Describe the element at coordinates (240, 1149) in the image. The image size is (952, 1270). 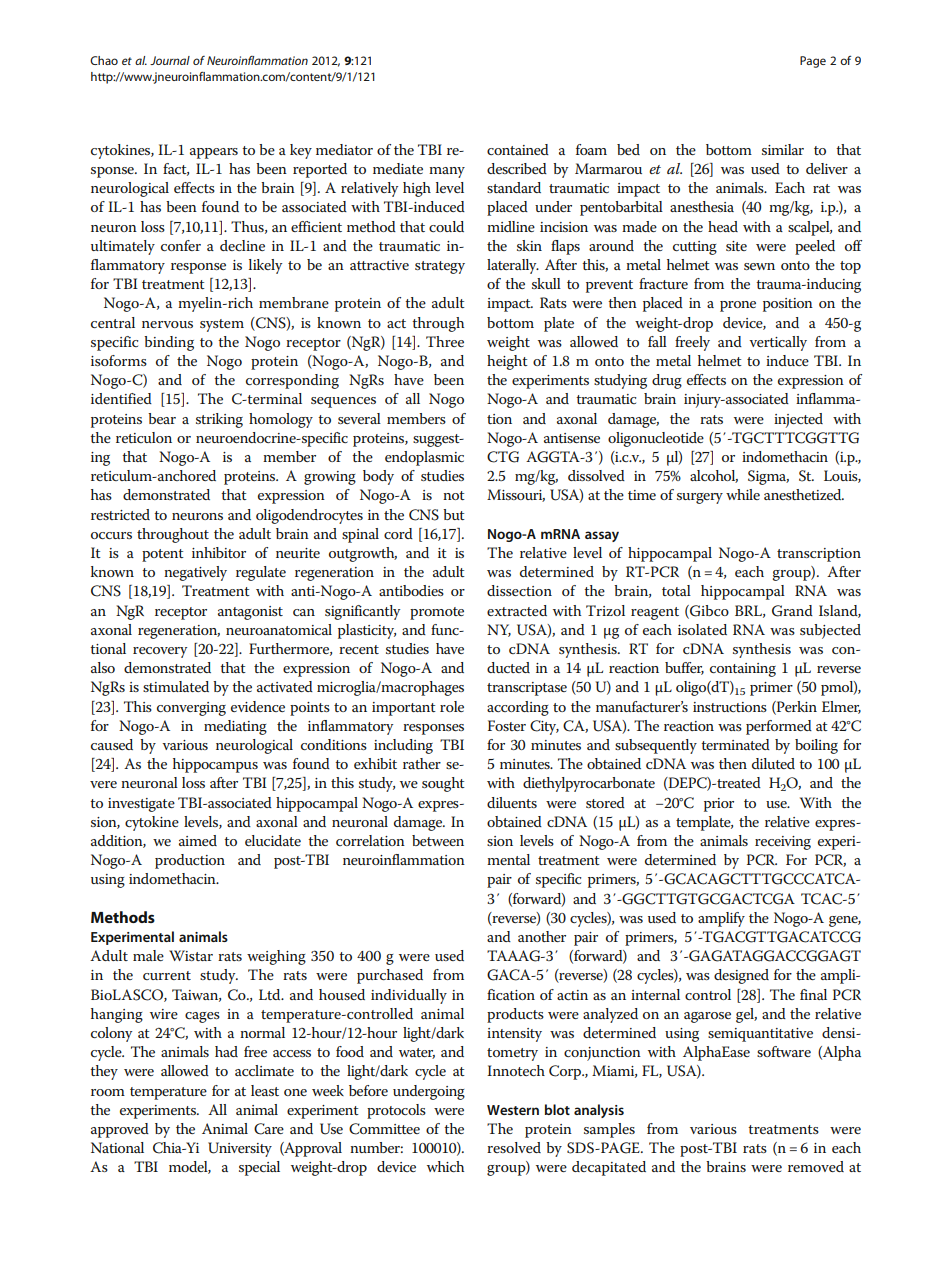
I see `University` at that location.
